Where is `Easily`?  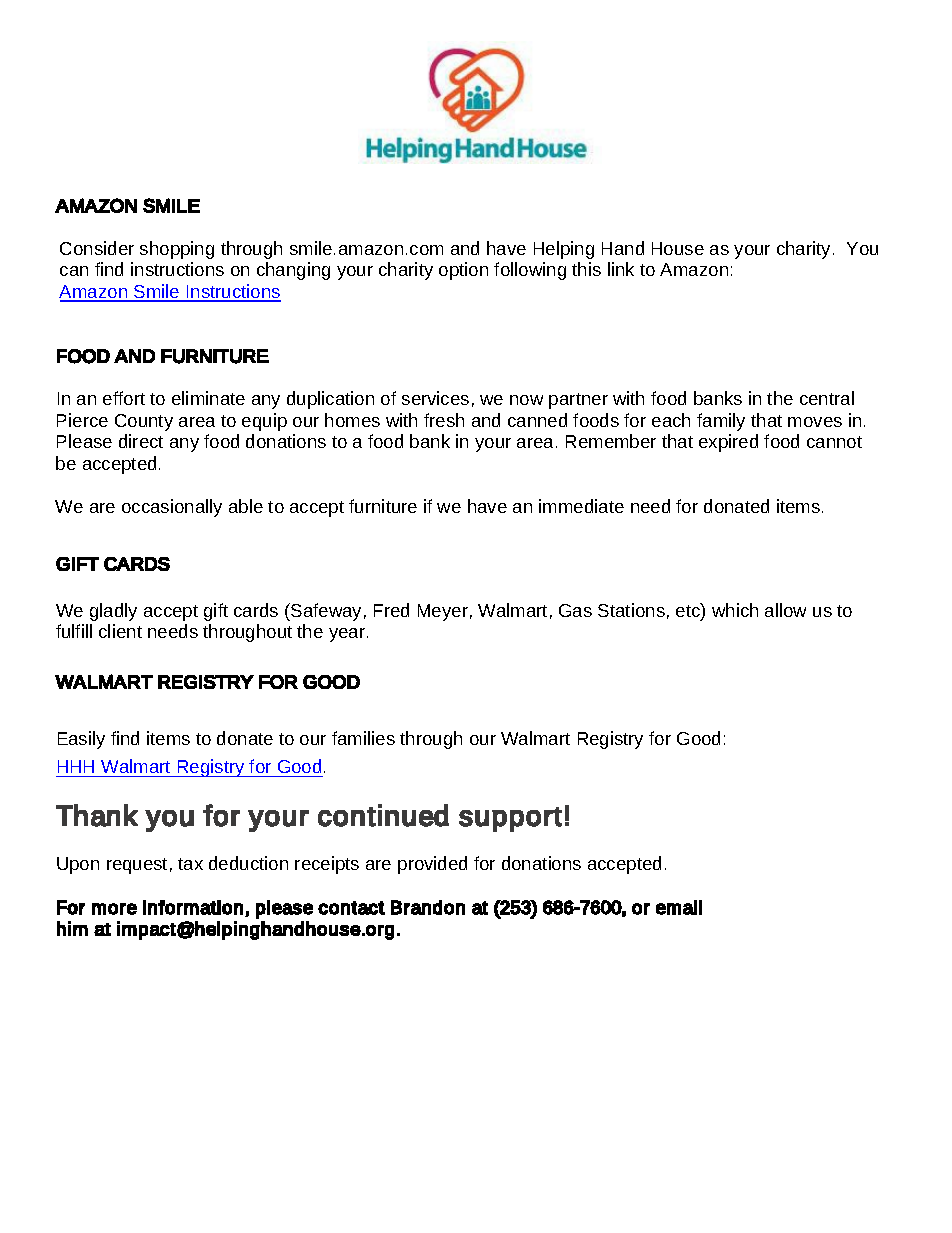 Easily is located at coordinates (81, 740).
